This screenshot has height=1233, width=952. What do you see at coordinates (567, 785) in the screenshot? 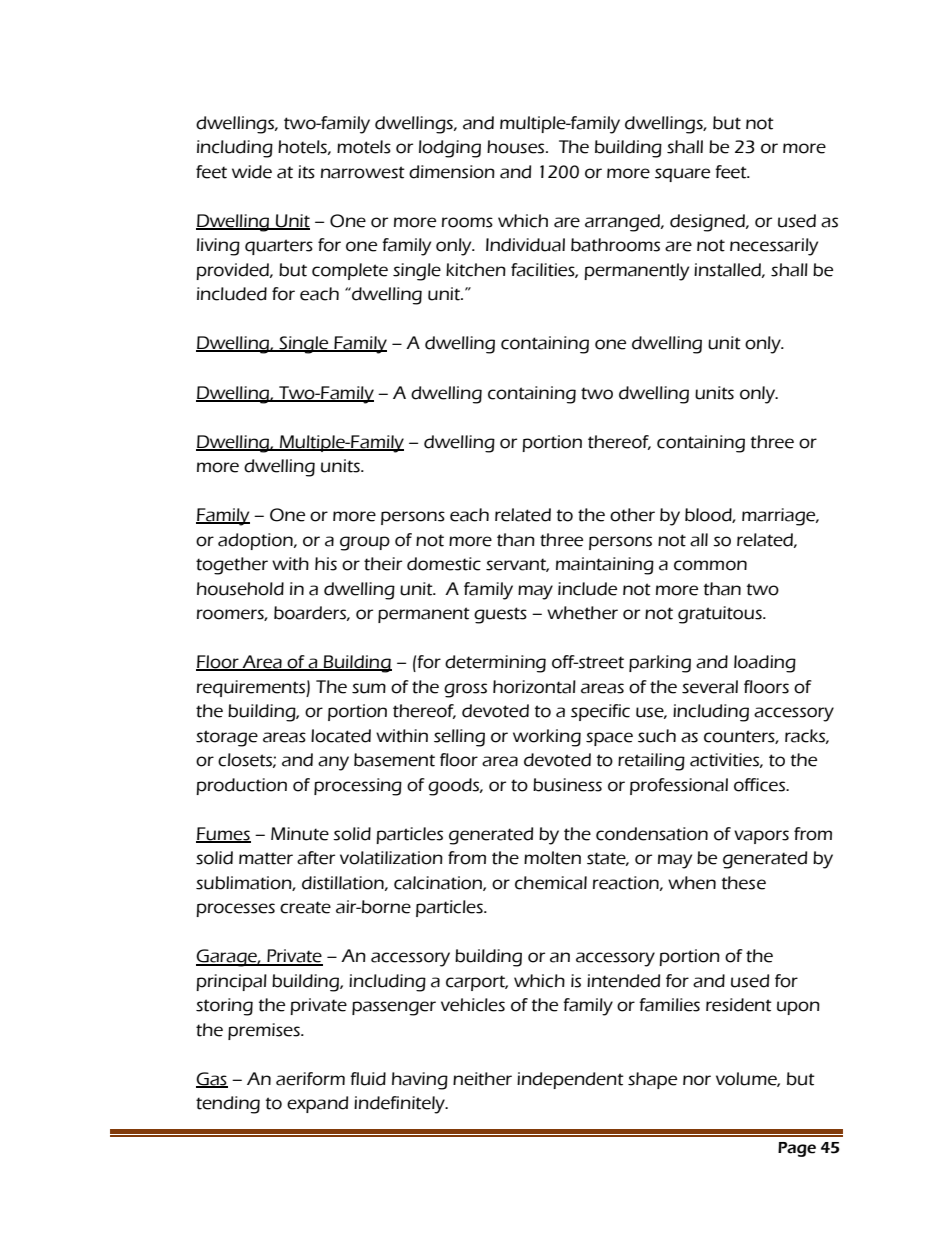
I see `business` at bounding box center [567, 785].
